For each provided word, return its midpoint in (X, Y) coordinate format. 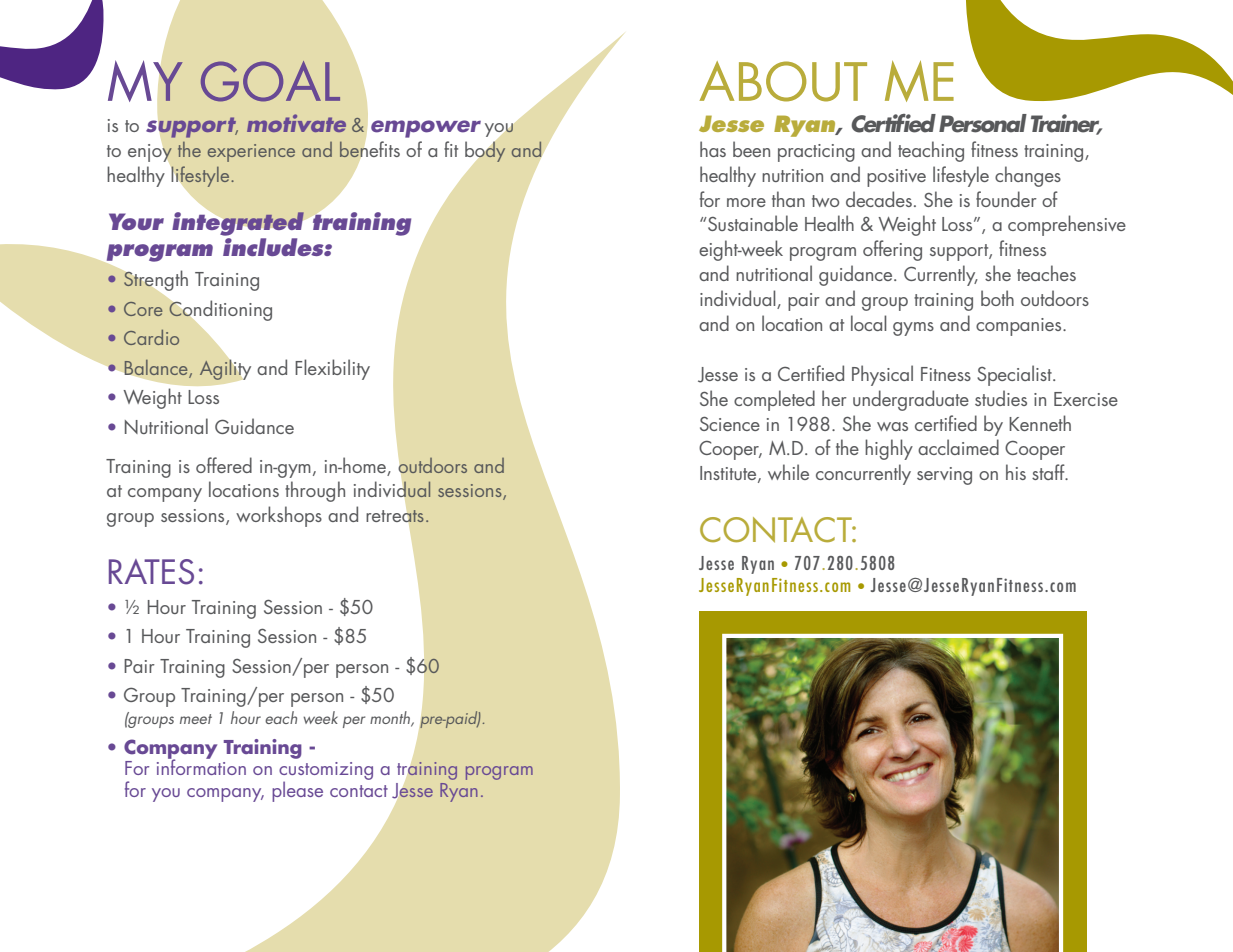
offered (224, 465)
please (297, 791)
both (997, 298)
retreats (396, 516)
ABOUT (783, 81)
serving (944, 476)
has (713, 149)
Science (730, 423)
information (201, 766)
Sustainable (752, 223)
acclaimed (958, 447)
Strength (155, 280)
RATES (151, 572)
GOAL (270, 81)
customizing (326, 772)
